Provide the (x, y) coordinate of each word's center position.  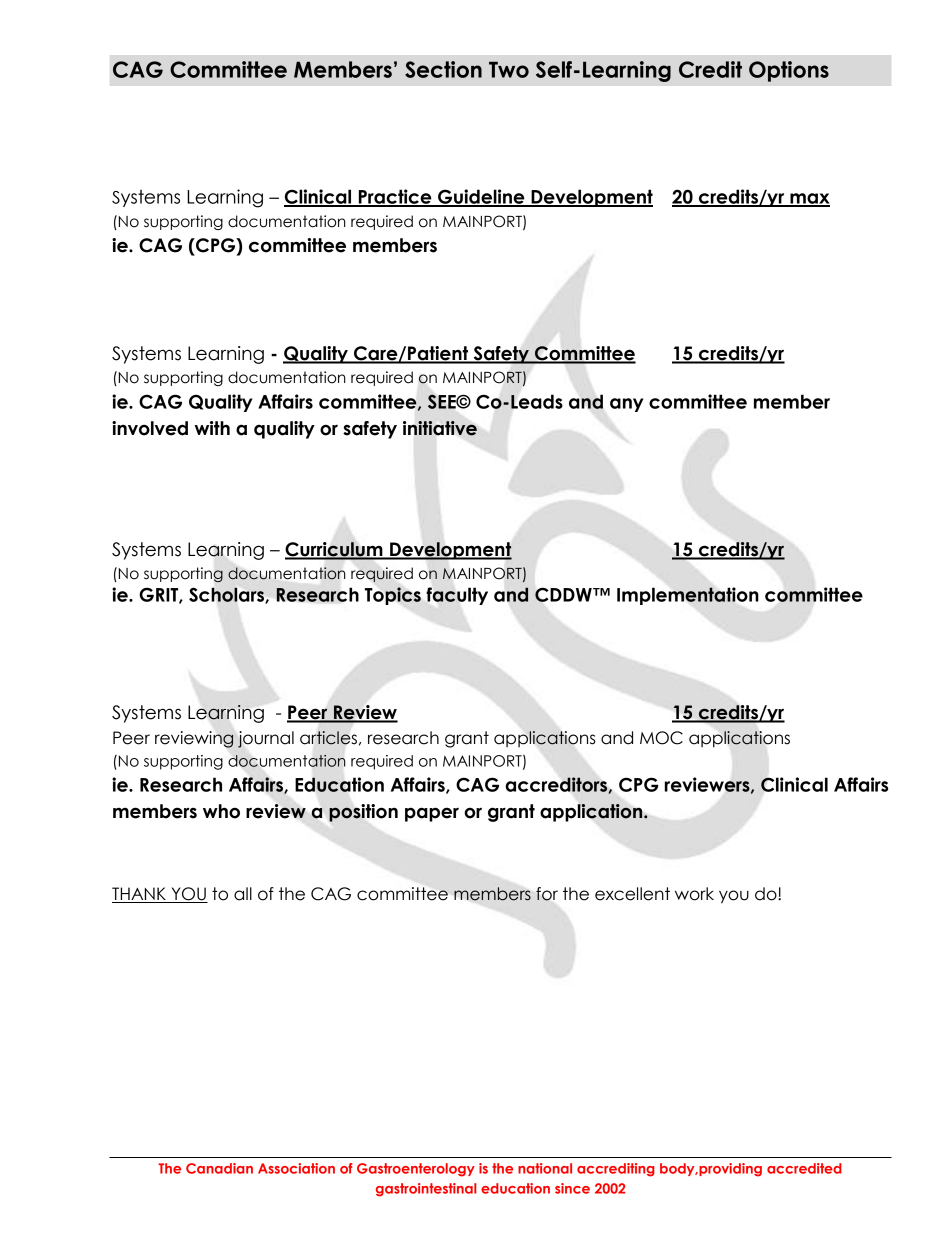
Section (443, 69)
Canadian (219, 1168)
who (221, 811)
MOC (661, 738)
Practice (395, 197)
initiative (440, 428)
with (212, 428)
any (626, 405)
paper (432, 814)
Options (789, 71)
